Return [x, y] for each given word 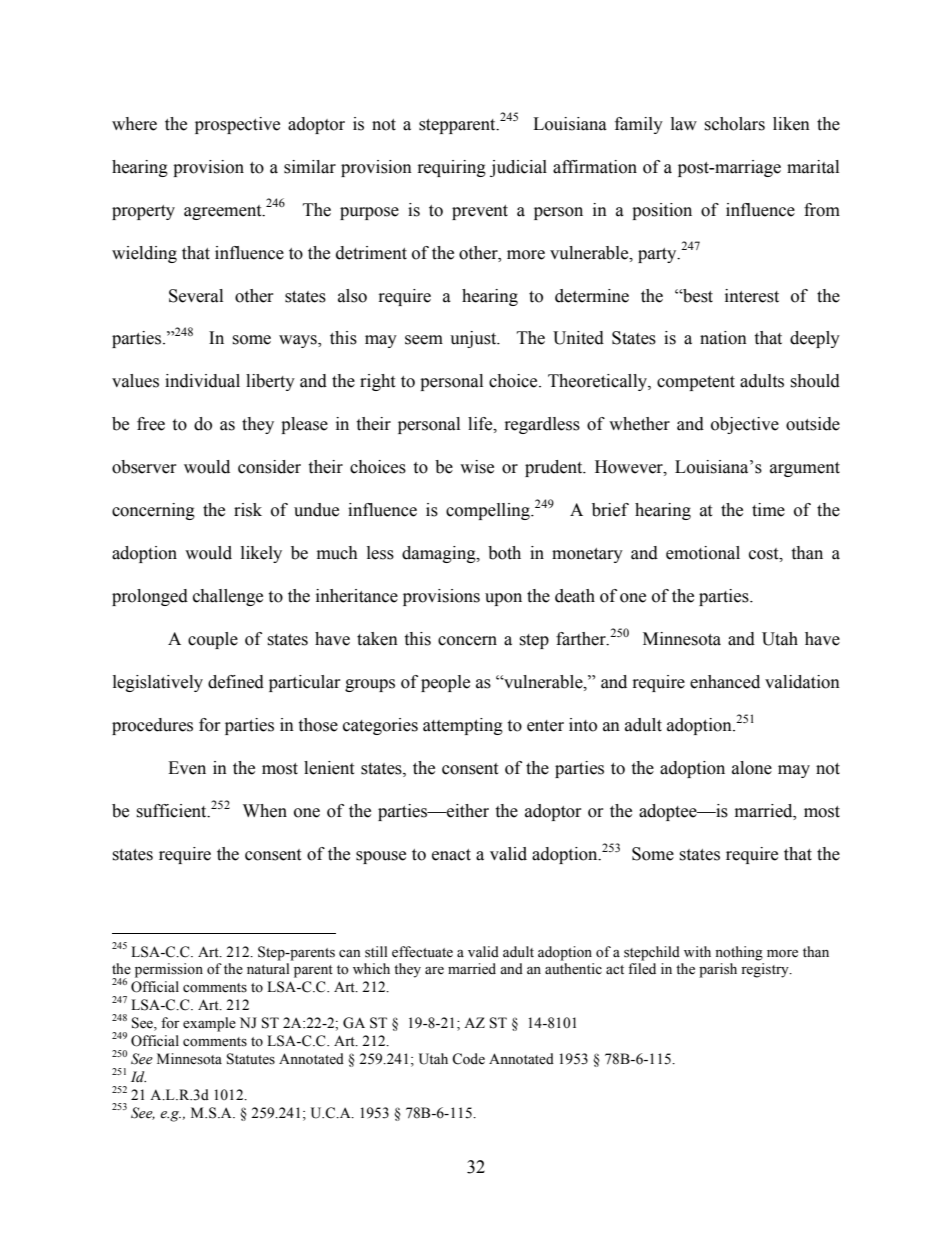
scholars [734, 124]
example [209, 1024]
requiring [452, 168]
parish [718, 970]
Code [468, 1059]
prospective [237, 125]
